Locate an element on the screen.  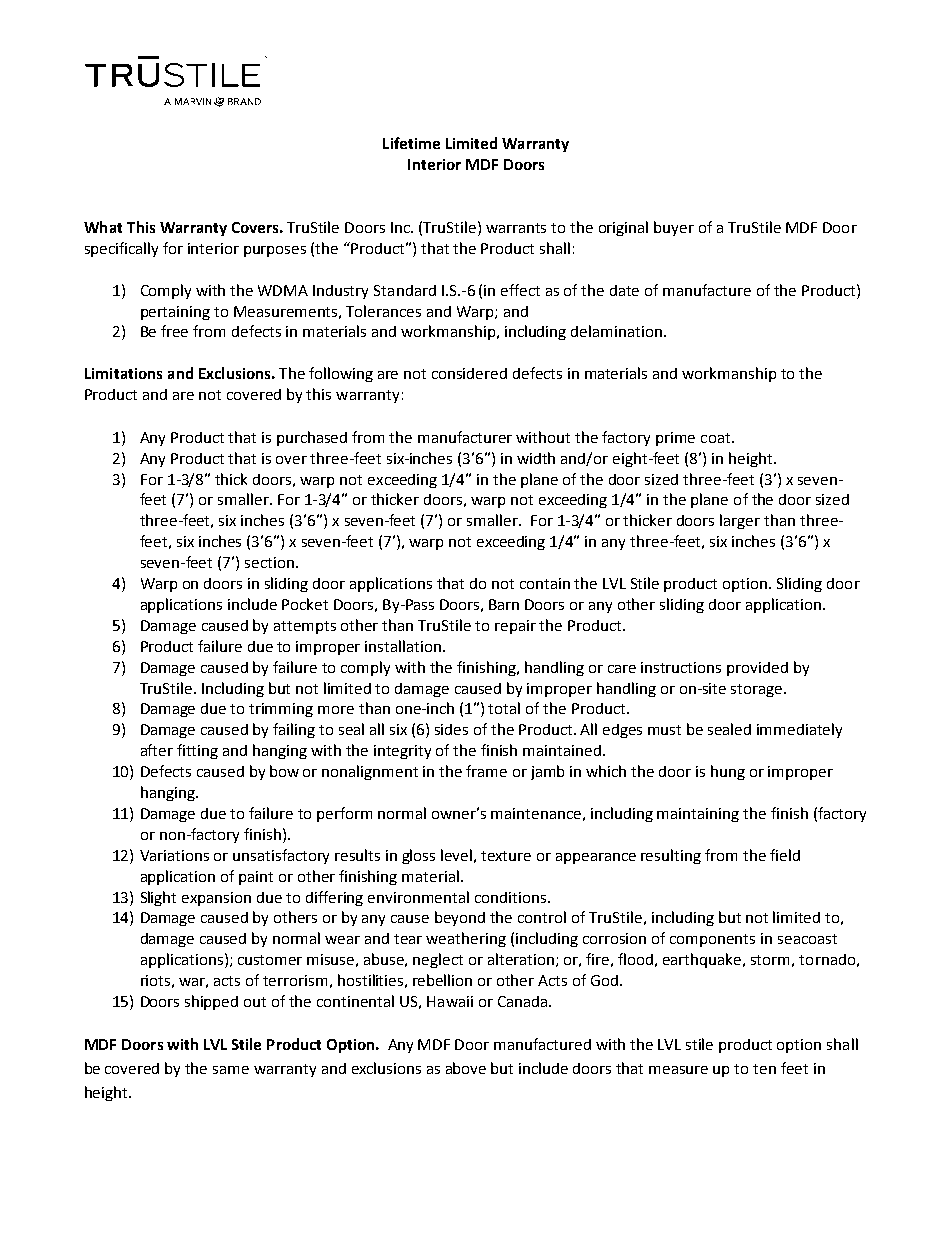
buyer is located at coordinates (674, 228).
